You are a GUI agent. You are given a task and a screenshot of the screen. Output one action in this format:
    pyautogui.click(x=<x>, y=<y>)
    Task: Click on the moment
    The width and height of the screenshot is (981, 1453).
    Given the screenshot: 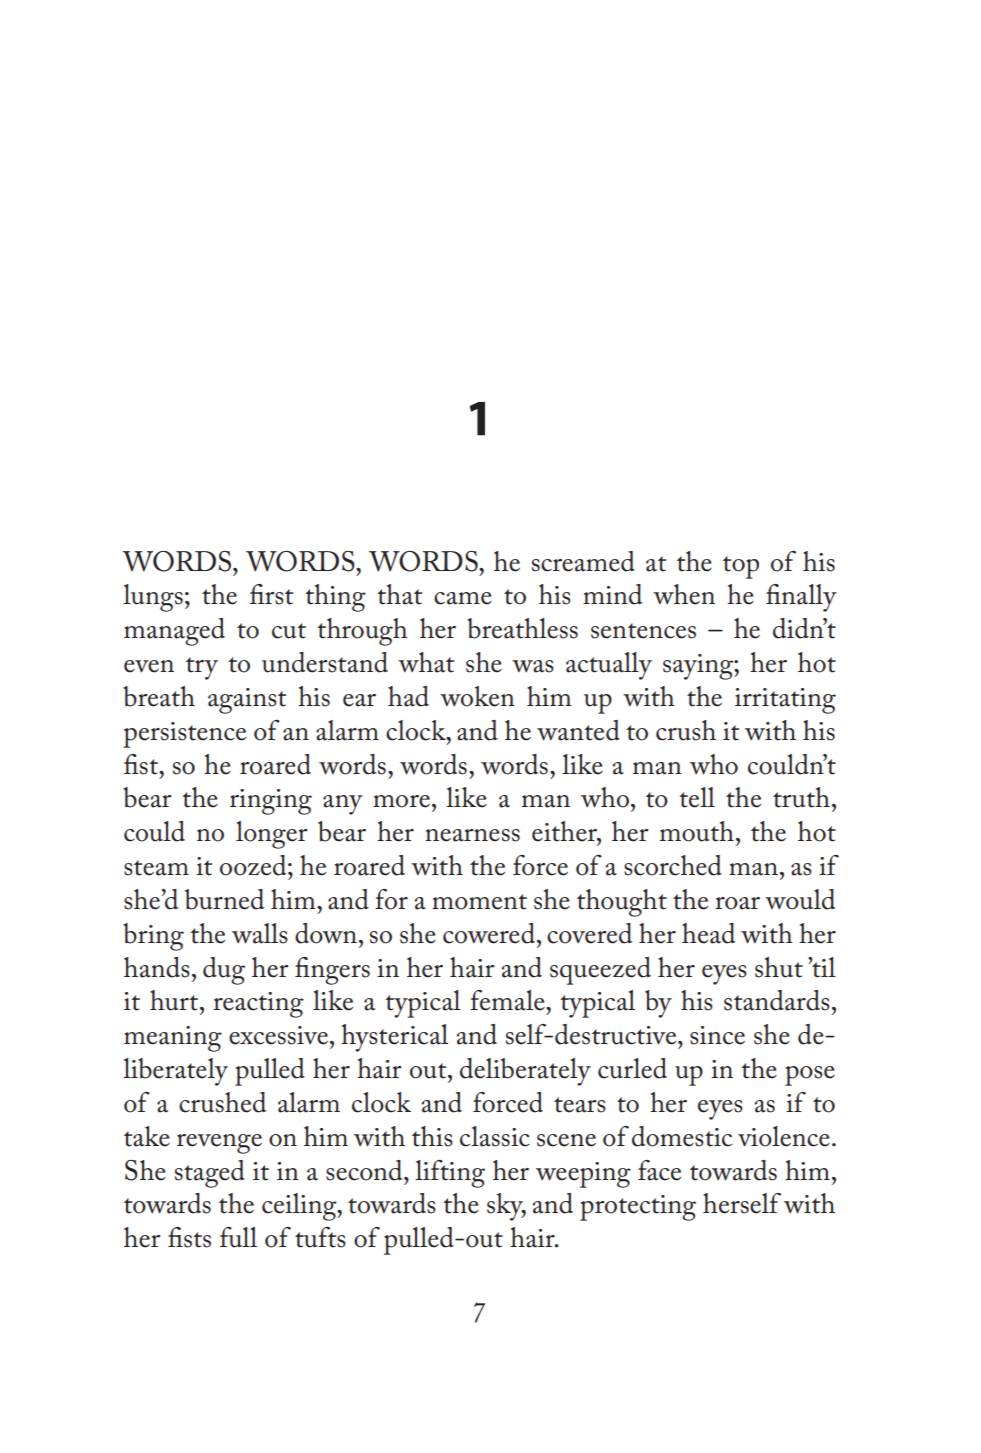 What is the action you would take?
    pyautogui.click(x=479, y=902)
